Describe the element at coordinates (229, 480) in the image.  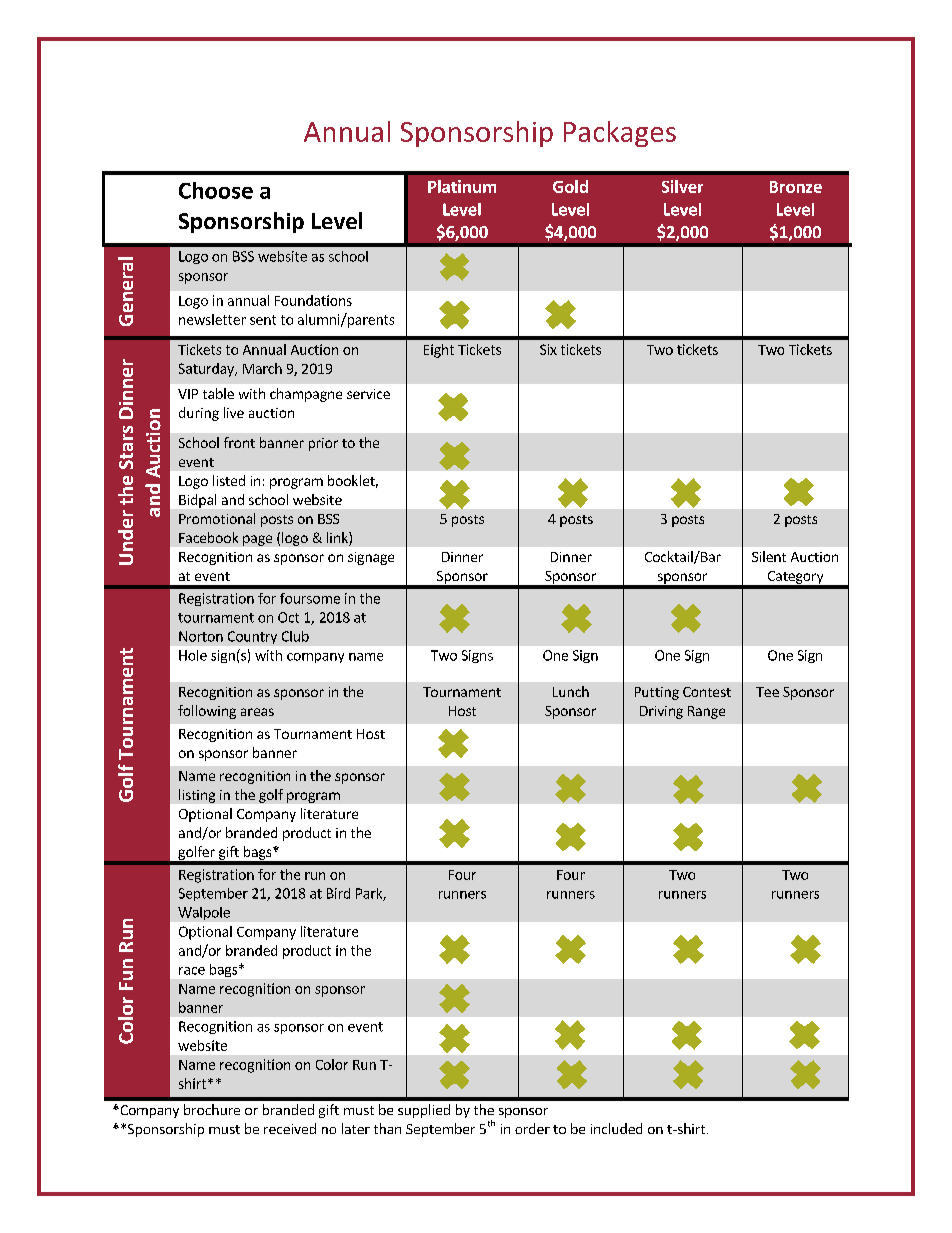
I see `listed` at that location.
